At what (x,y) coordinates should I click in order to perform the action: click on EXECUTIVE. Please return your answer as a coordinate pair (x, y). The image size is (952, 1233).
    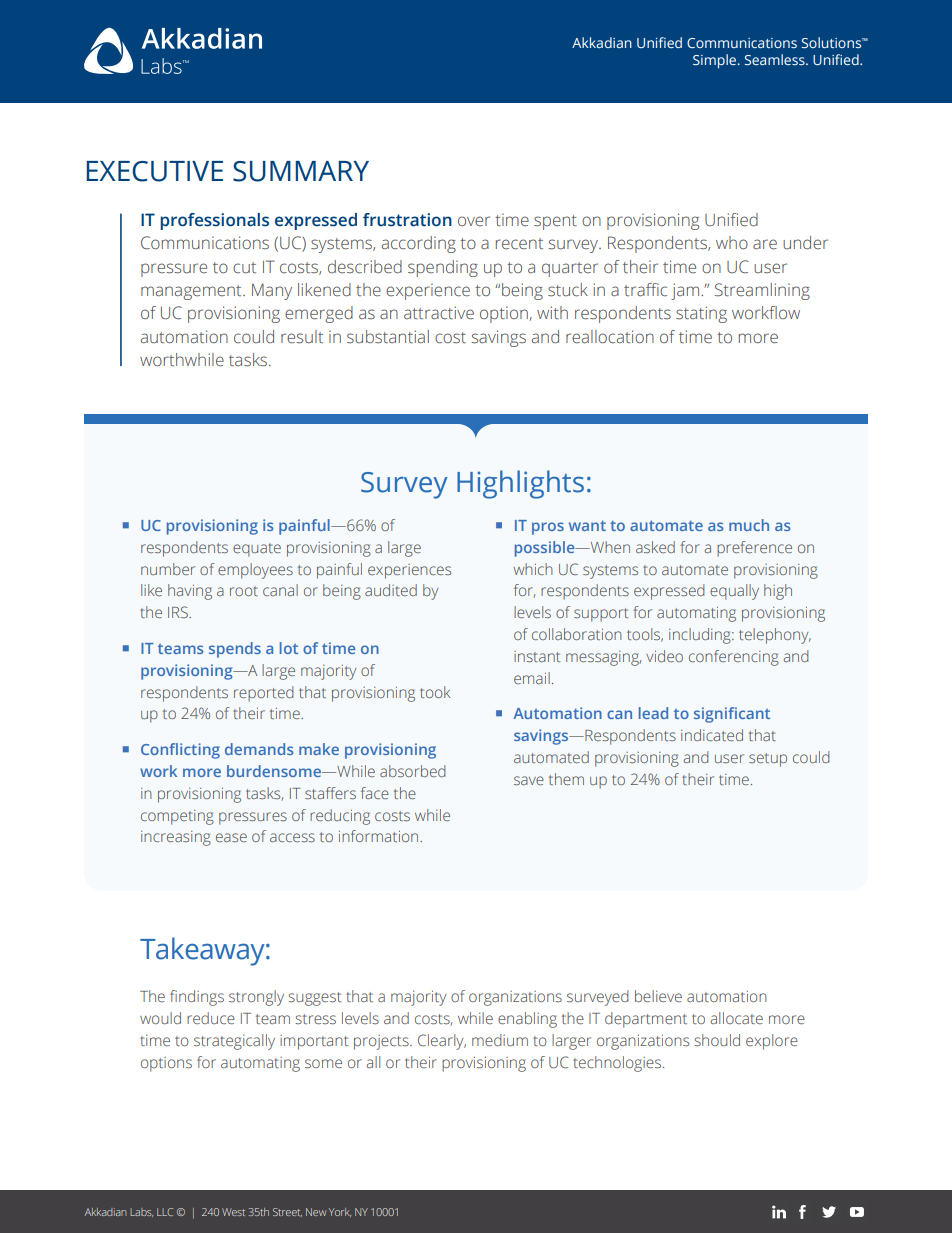
    Looking at the image, I should click on (155, 171).
